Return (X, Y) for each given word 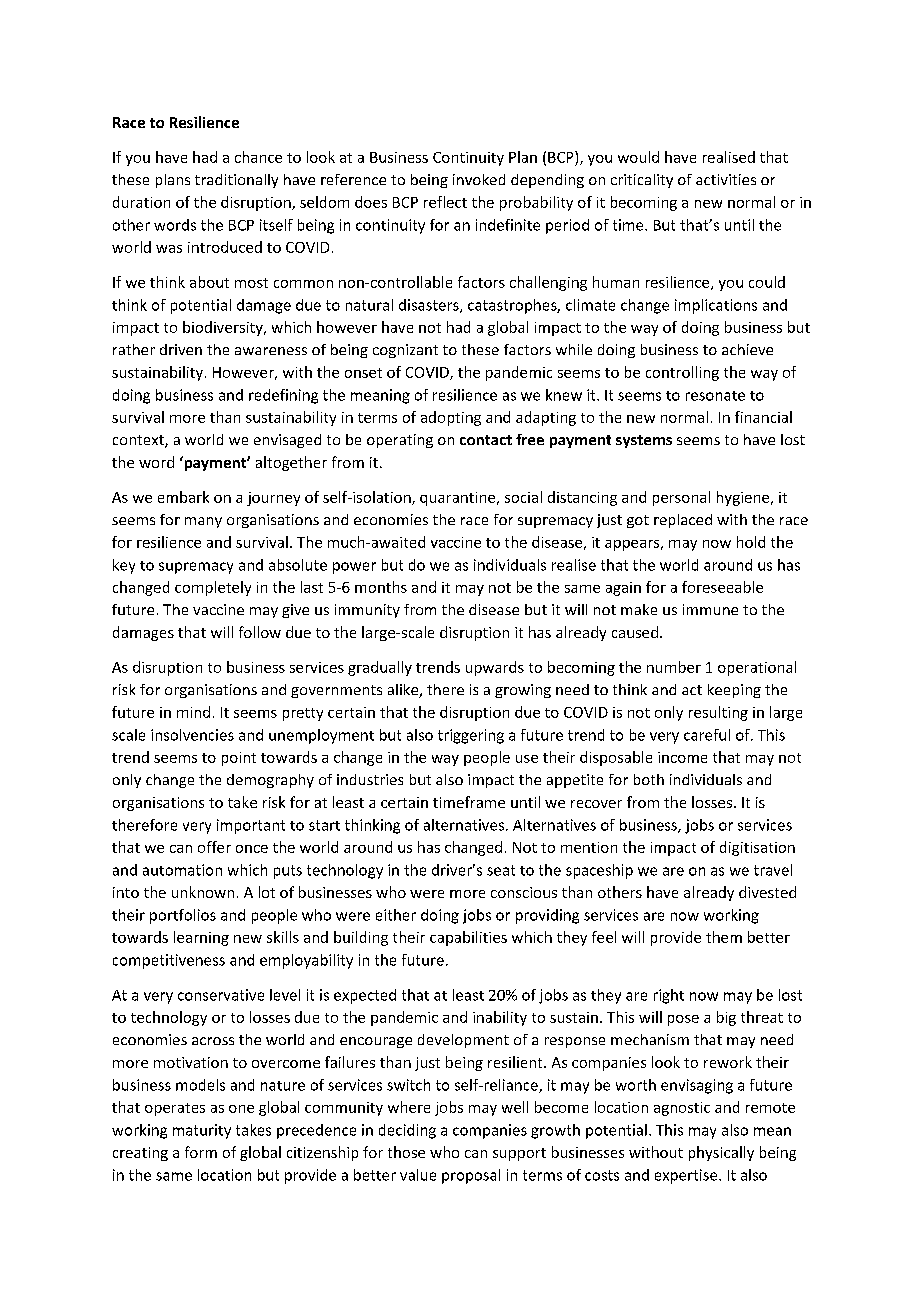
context (139, 441)
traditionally (236, 181)
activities (726, 179)
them (724, 937)
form (201, 1152)
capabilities (468, 938)
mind (193, 712)
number (674, 667)
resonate (715, 396)
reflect (445, 202)
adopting (451, 418)
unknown (203, 892)
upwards (495, 668)
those (406, 1152)
